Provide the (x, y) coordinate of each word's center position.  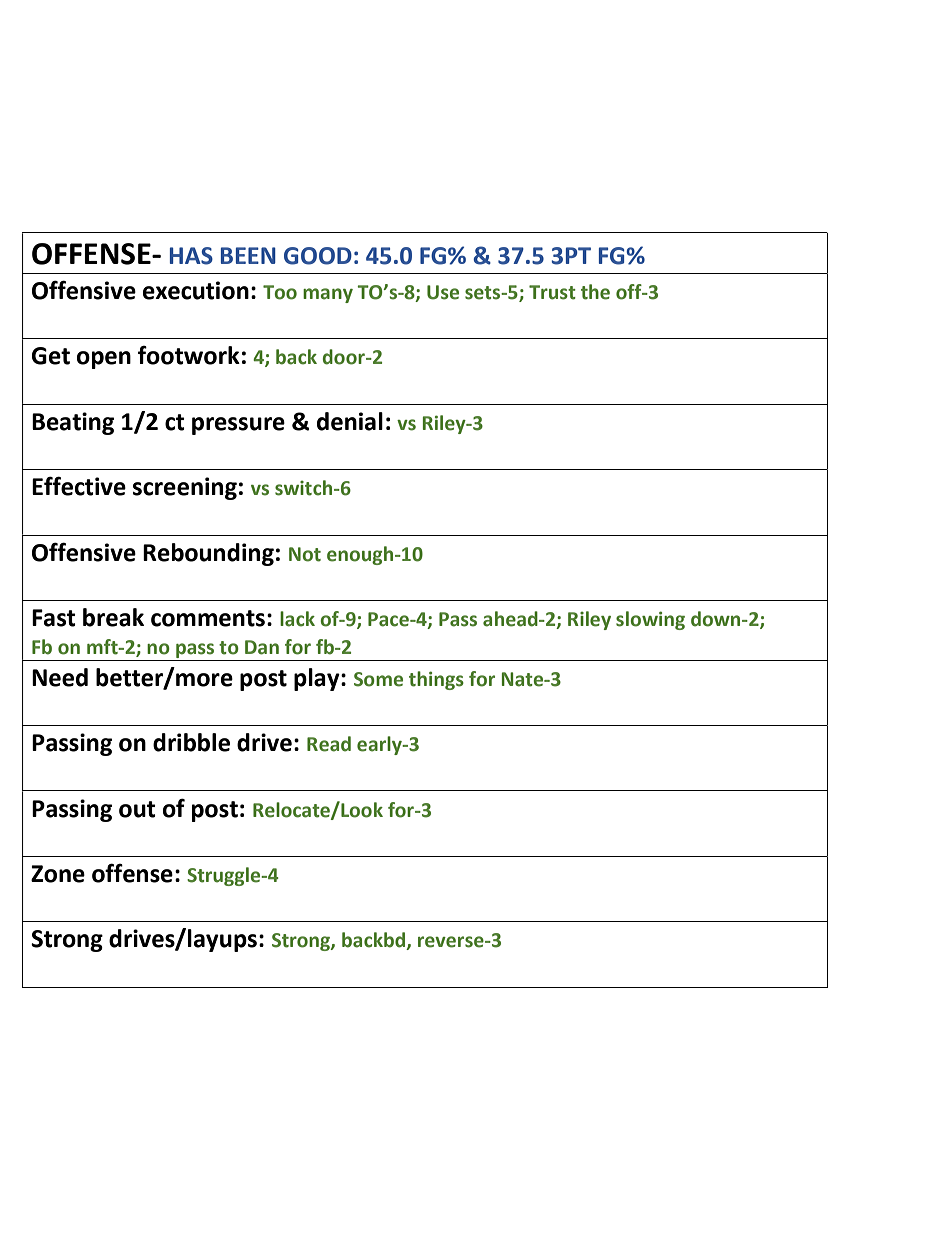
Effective (79, 486)
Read (329, 744)
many (328, 295)
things (436, 680)
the (595, 292)
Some (378, 679)
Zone (58, 874)
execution (196, 290)
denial (350, 421)
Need (60, 677)
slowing (650, 620)
